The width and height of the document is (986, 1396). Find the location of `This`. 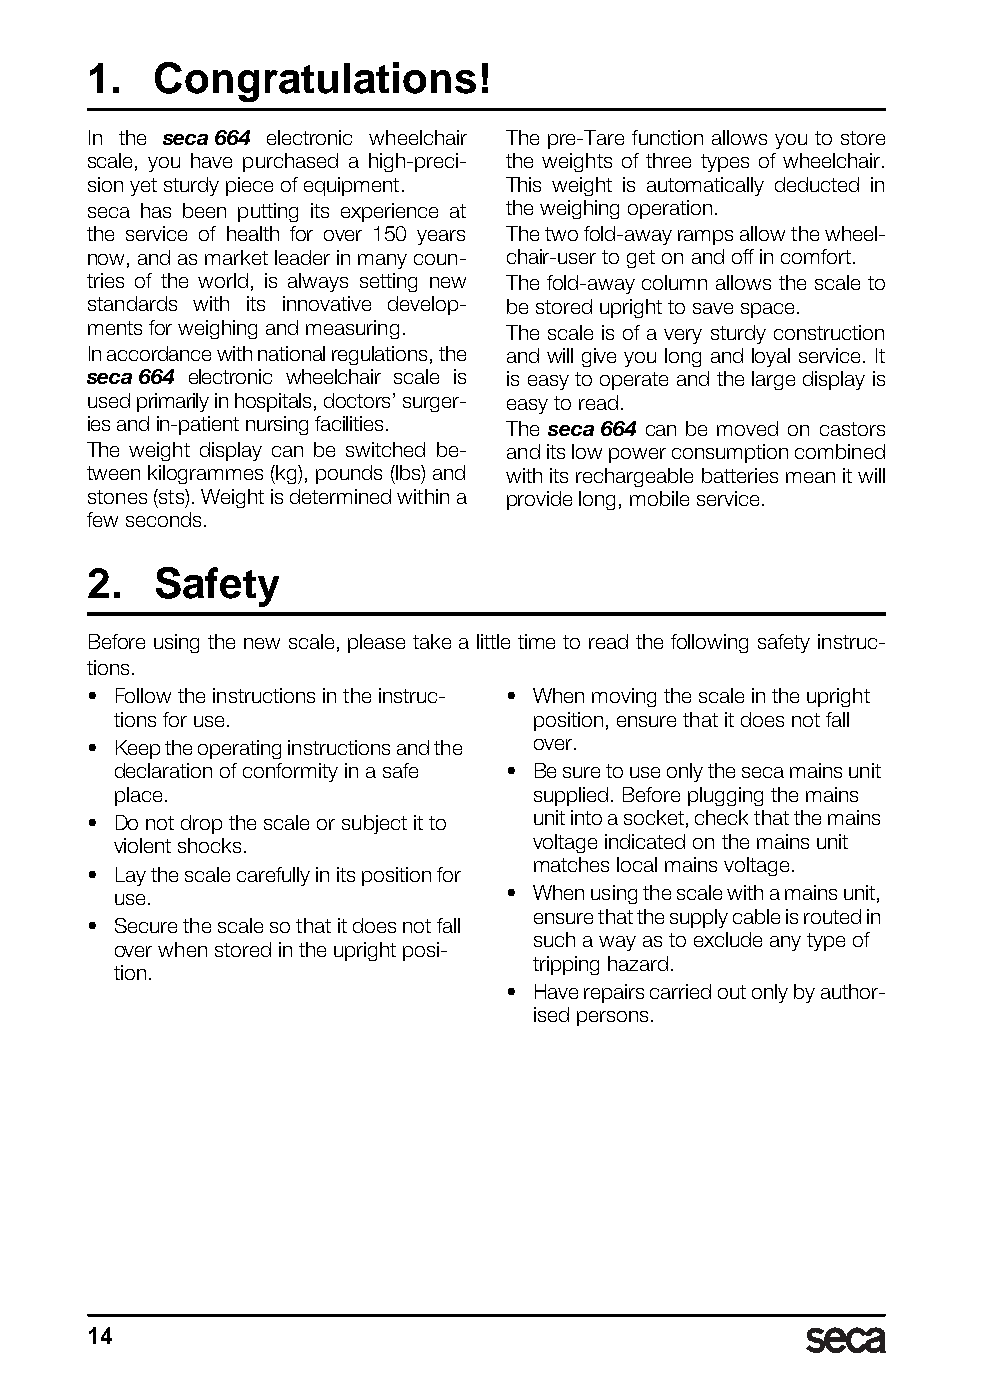

This is located at coordinates (523, 184).
